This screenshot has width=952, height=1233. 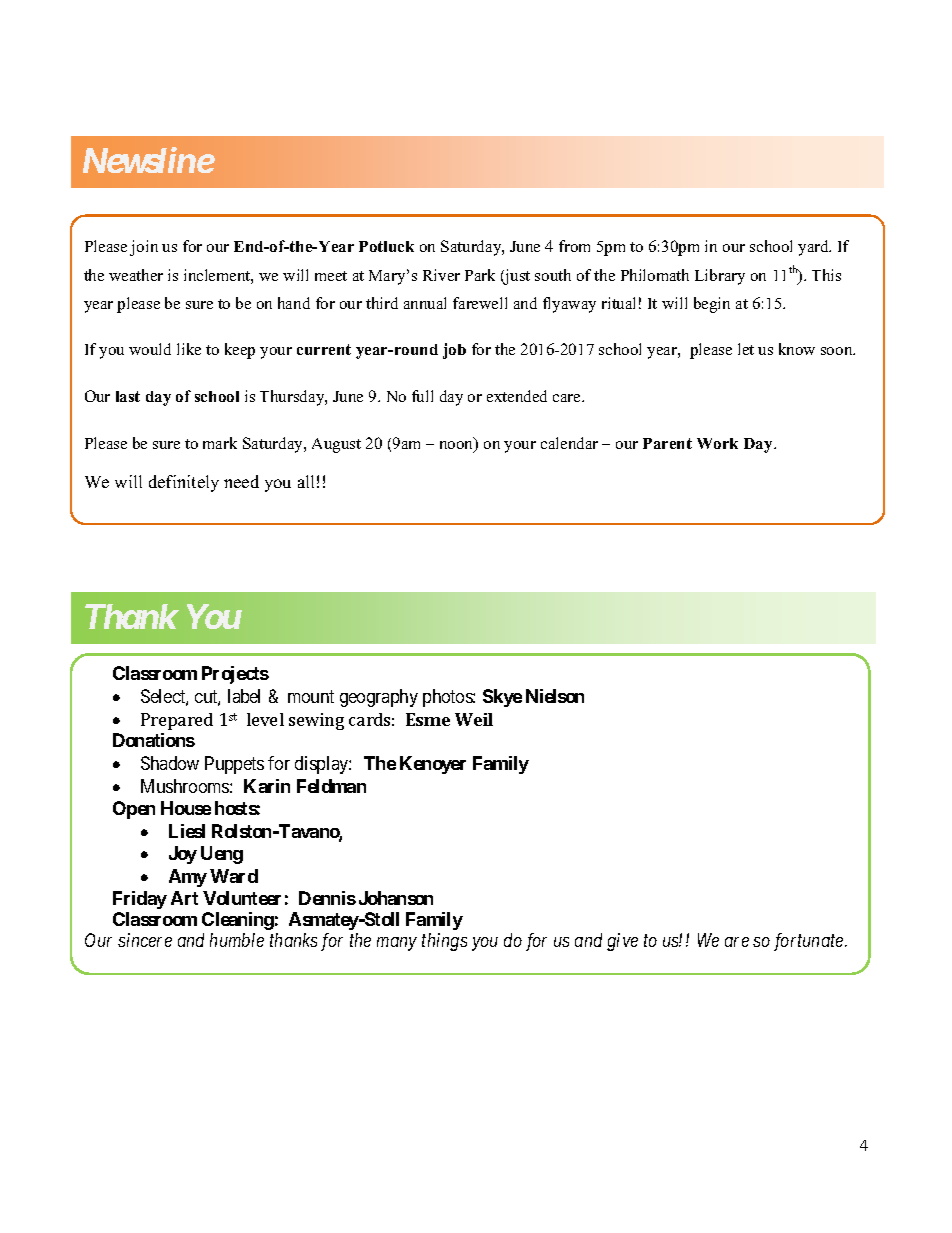 What do you see at coordinates (444, 942) in the screenshot?
I see `things` at bounding box center [444, 942].
